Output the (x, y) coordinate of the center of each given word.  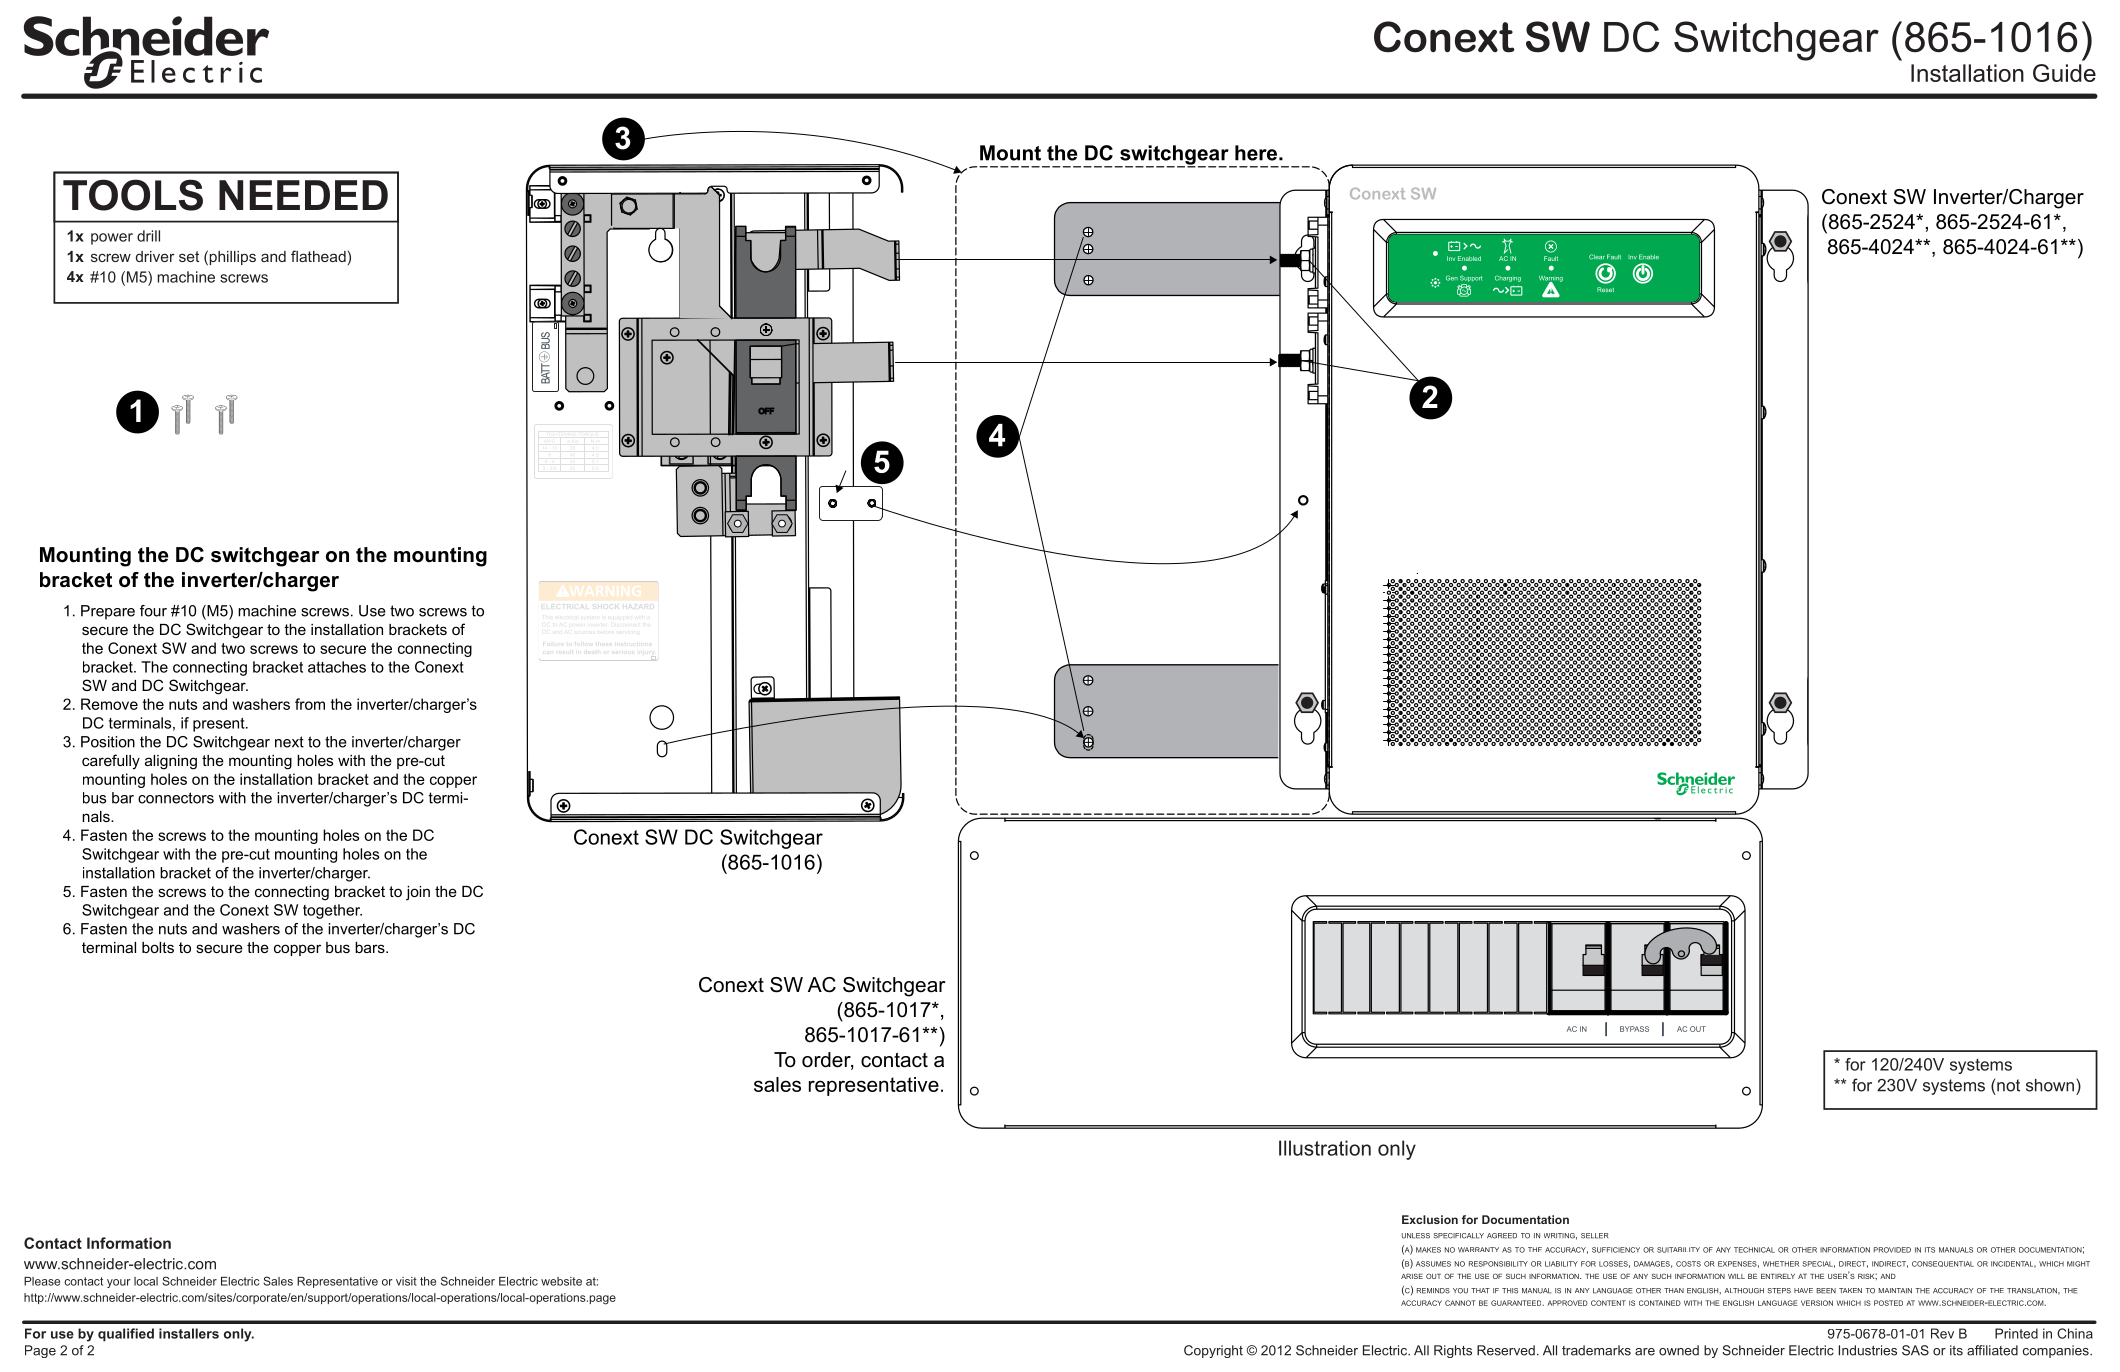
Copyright (1213, 1351)
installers (189, 1333)
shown (2051, 1085)
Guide (2064, 73)
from (310, 704)
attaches (337, 667)
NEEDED (303, 195)
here (1257, 153)
